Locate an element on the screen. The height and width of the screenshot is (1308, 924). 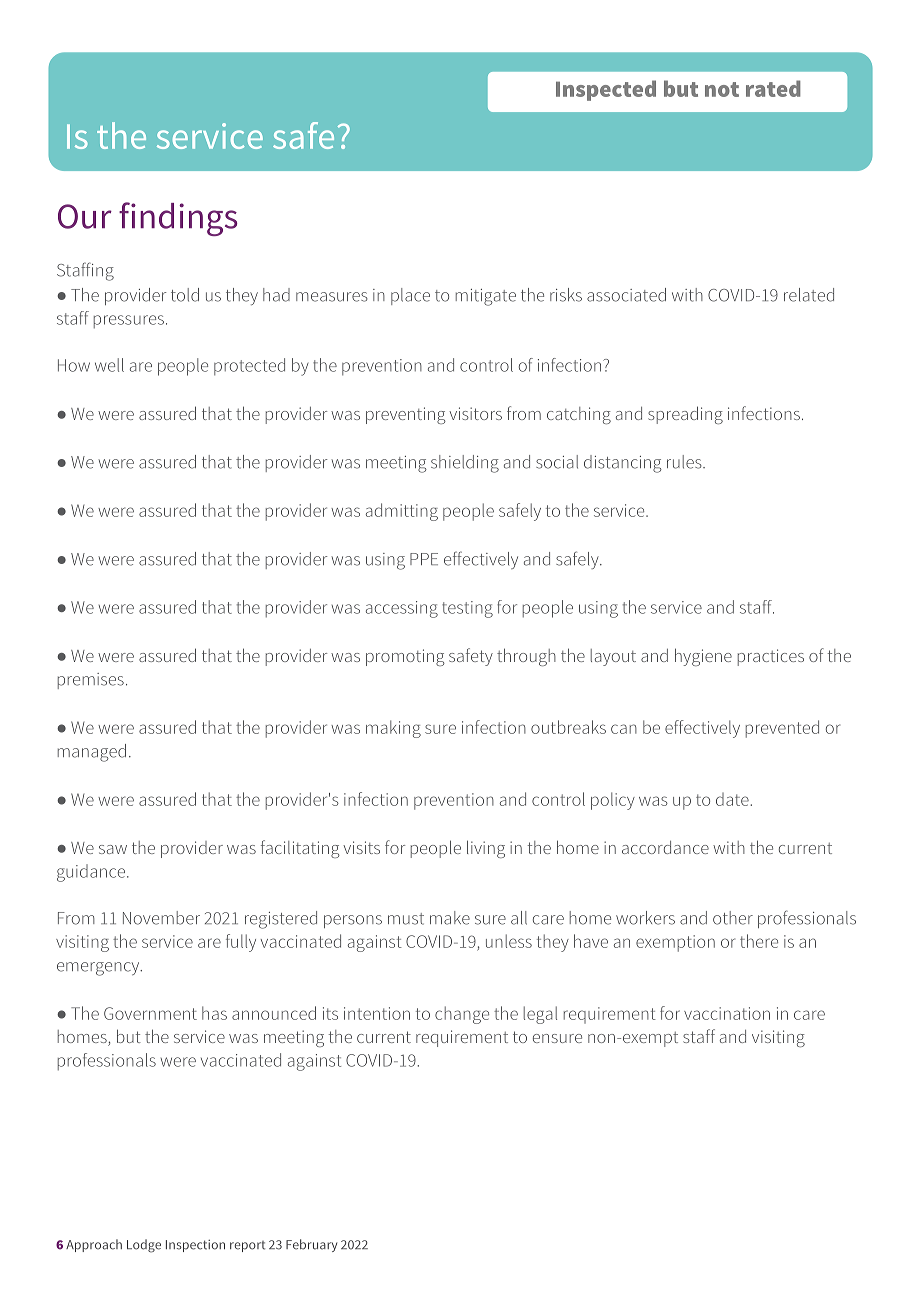
findings is located at coordinates (178, 219).
